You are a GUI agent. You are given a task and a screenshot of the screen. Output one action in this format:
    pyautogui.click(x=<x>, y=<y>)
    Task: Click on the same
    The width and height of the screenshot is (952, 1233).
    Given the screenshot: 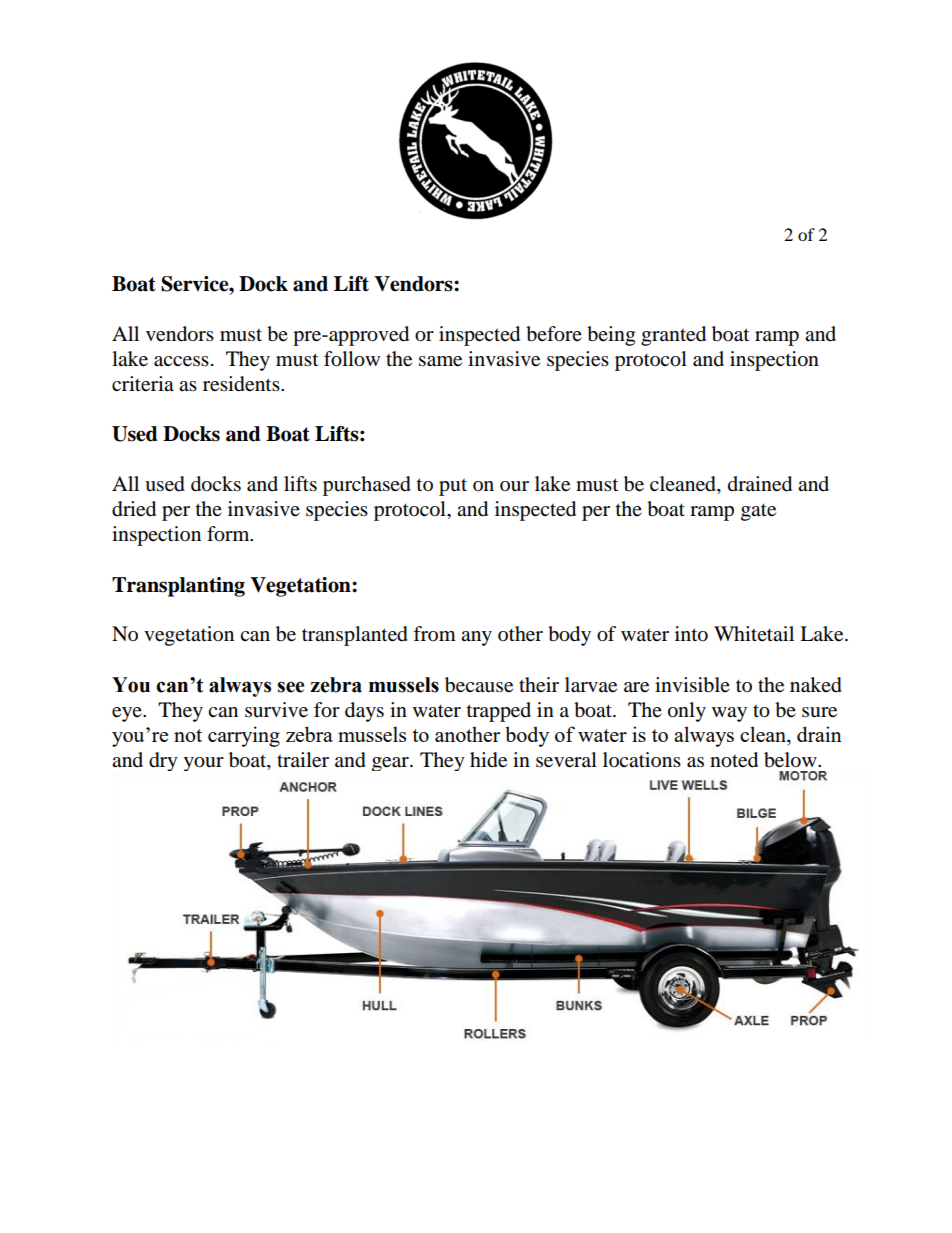 What is the action you would take?
    pyautogui.click(x=440, y=361)
